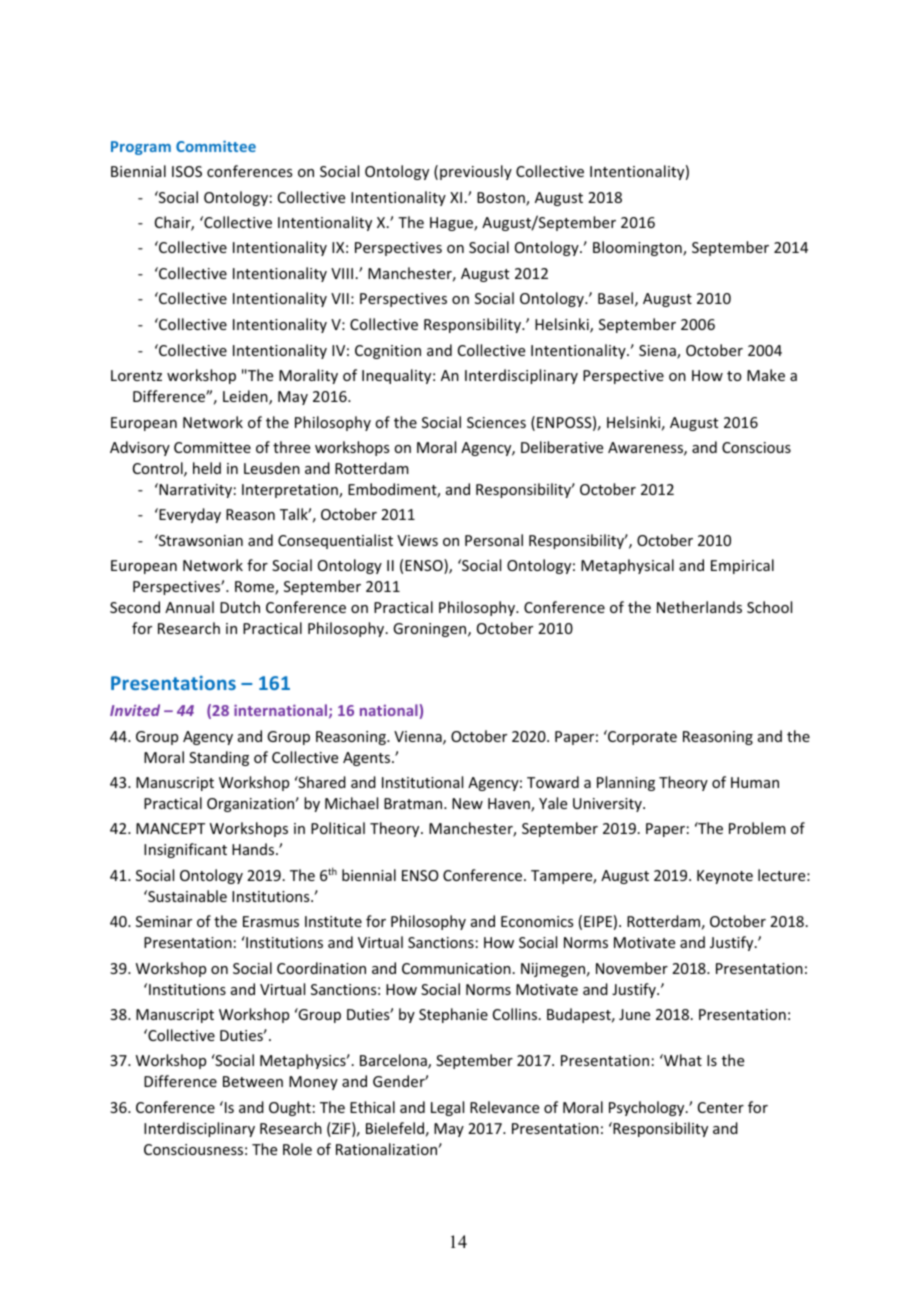  Describe the element at coordinates (699, 607) in the page. I see `Netherlands` at that location.
